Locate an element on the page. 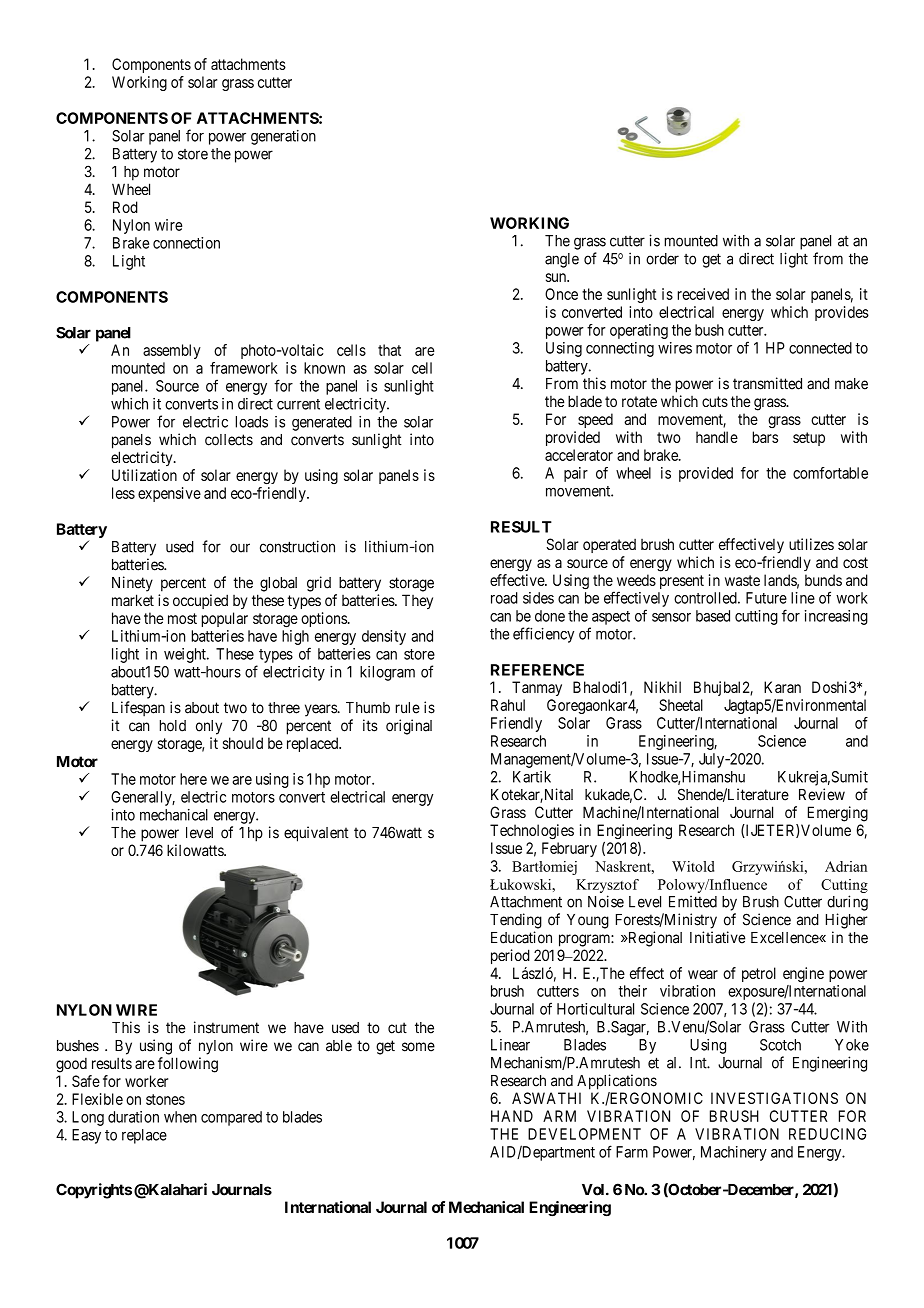 Image resolution: width=924 pixels, height=1308 pixels. DEVELOPMENT is located at coordinates (584, 1134).
